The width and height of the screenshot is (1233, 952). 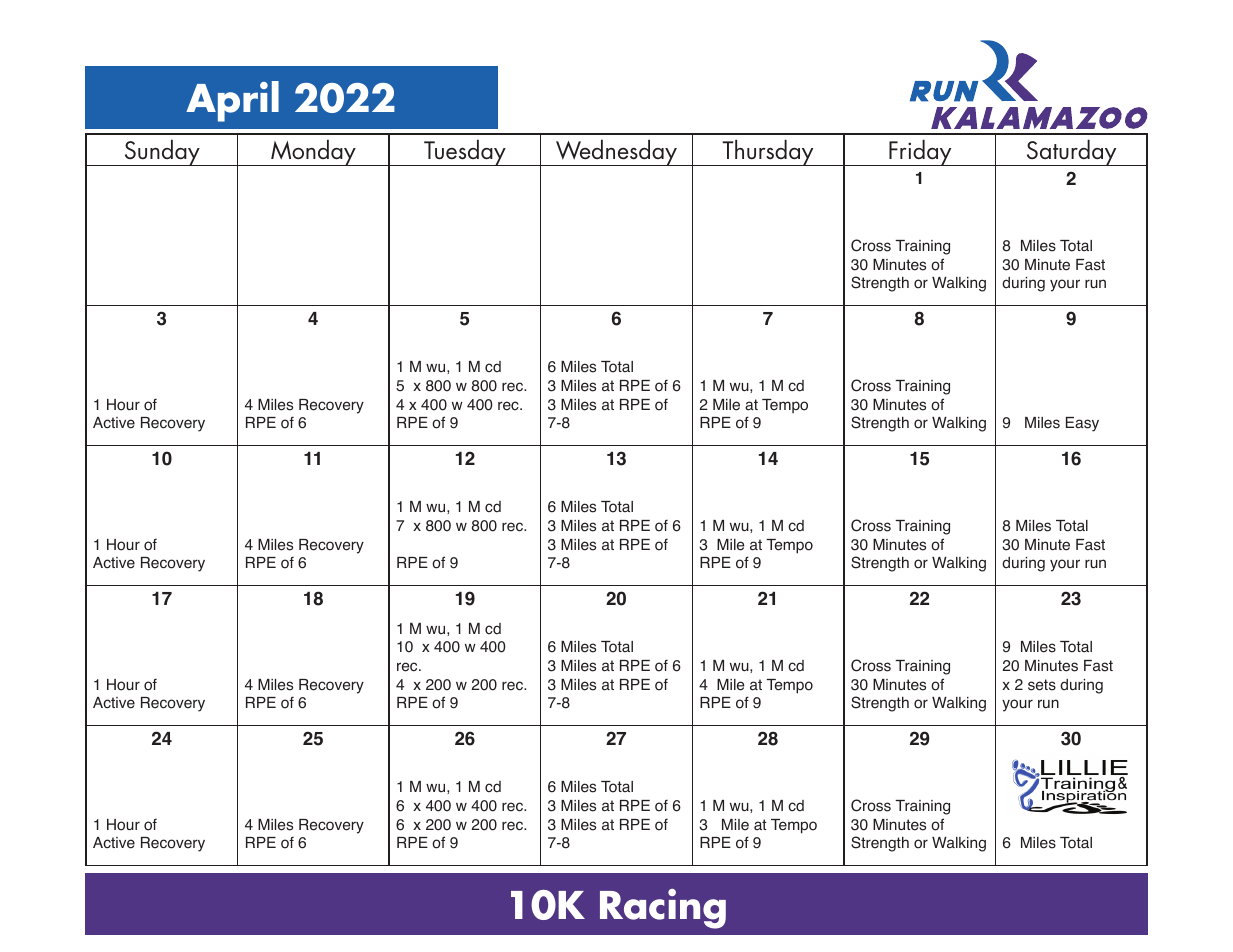 I want to click on Racing, so click(x=663, y=909).
